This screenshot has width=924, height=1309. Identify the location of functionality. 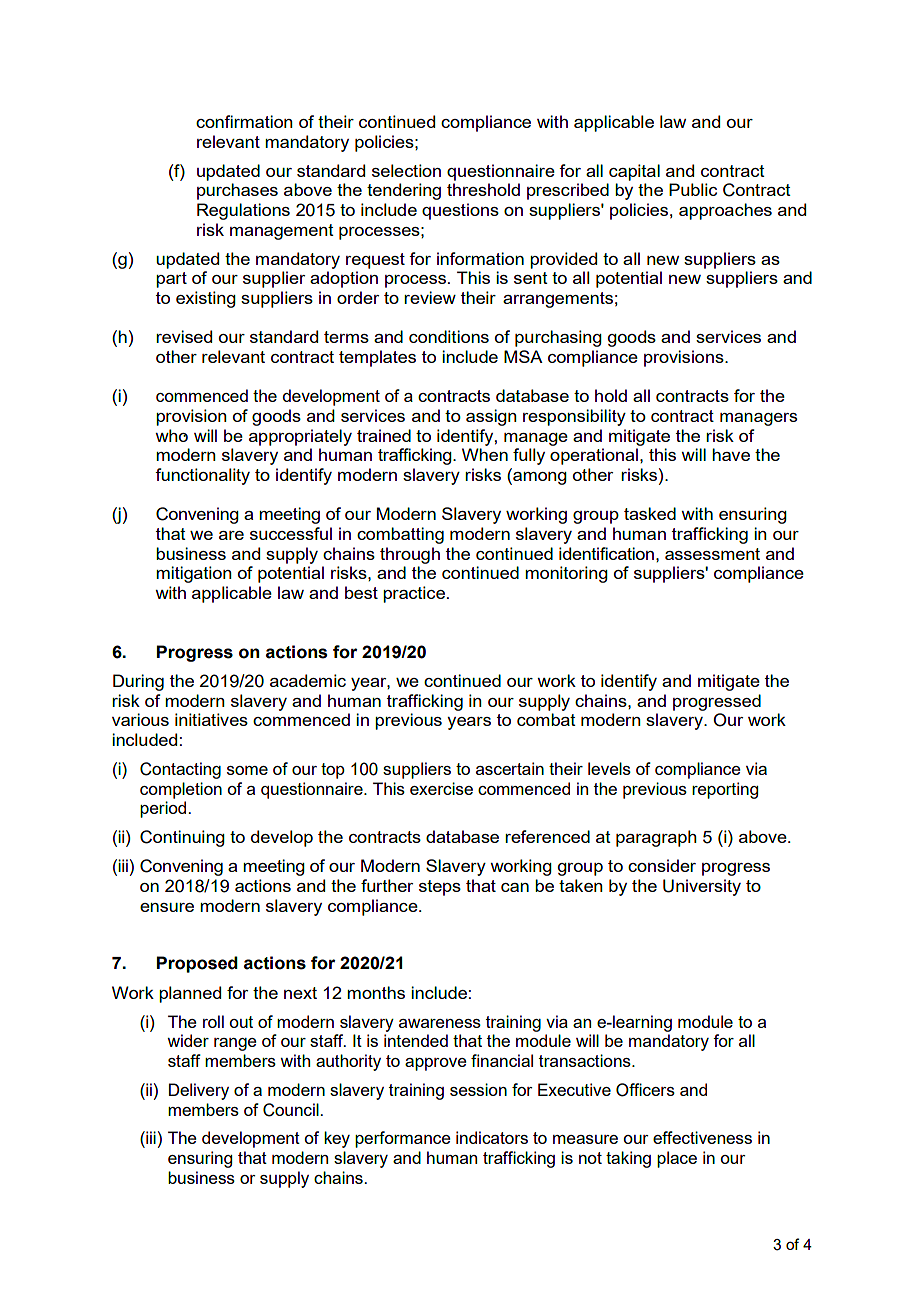
(202, 476).
